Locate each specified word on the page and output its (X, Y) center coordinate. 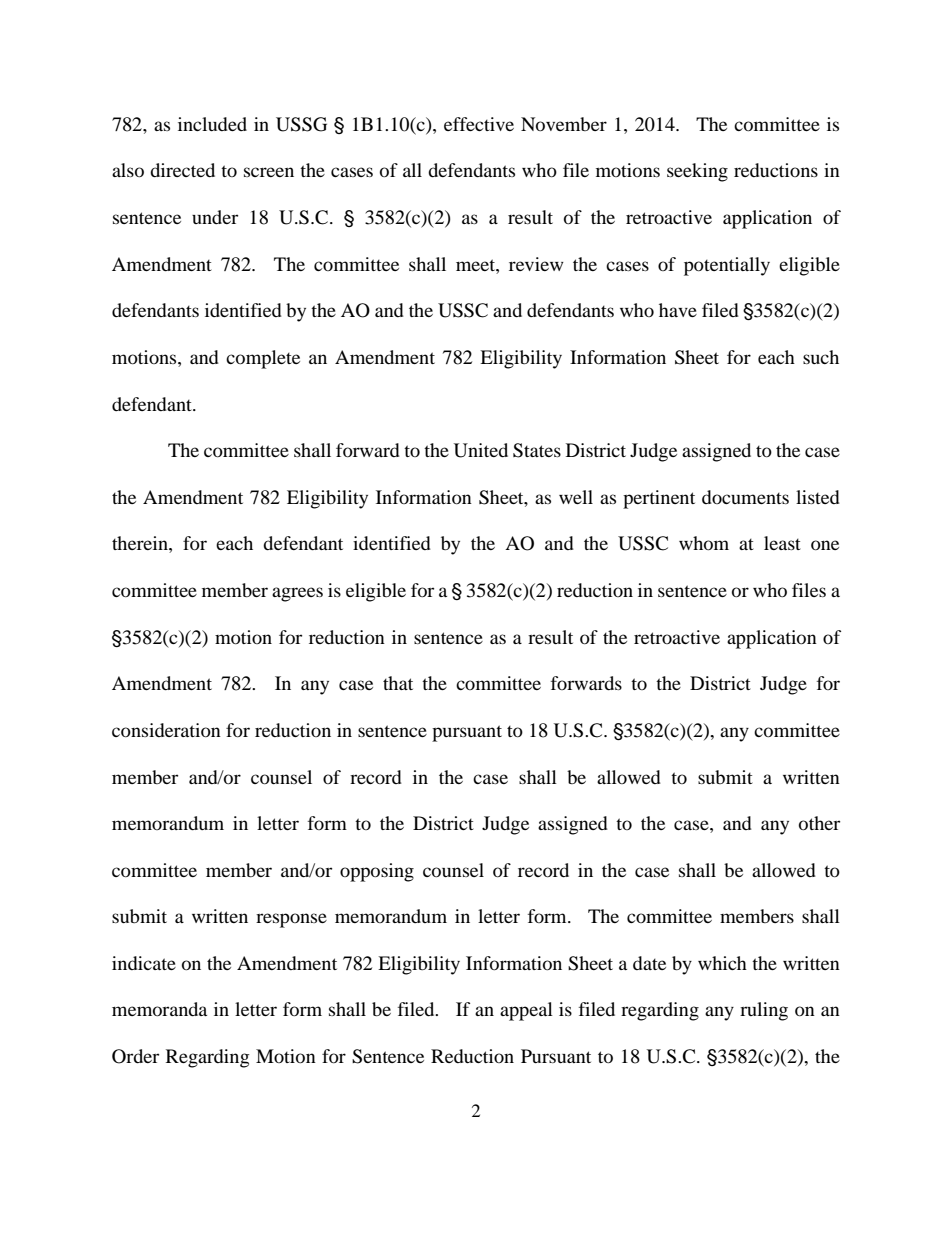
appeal (526, 1011)
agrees (297, 594)
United (481, 450)
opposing (377, 872)
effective (479, 124)
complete (263, 359)
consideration (166, 730)
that (398, 683)
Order (135, 1056)
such (821, 357)
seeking (697, 172)
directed (182, 170)
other (819, 823)
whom (704, 543)
